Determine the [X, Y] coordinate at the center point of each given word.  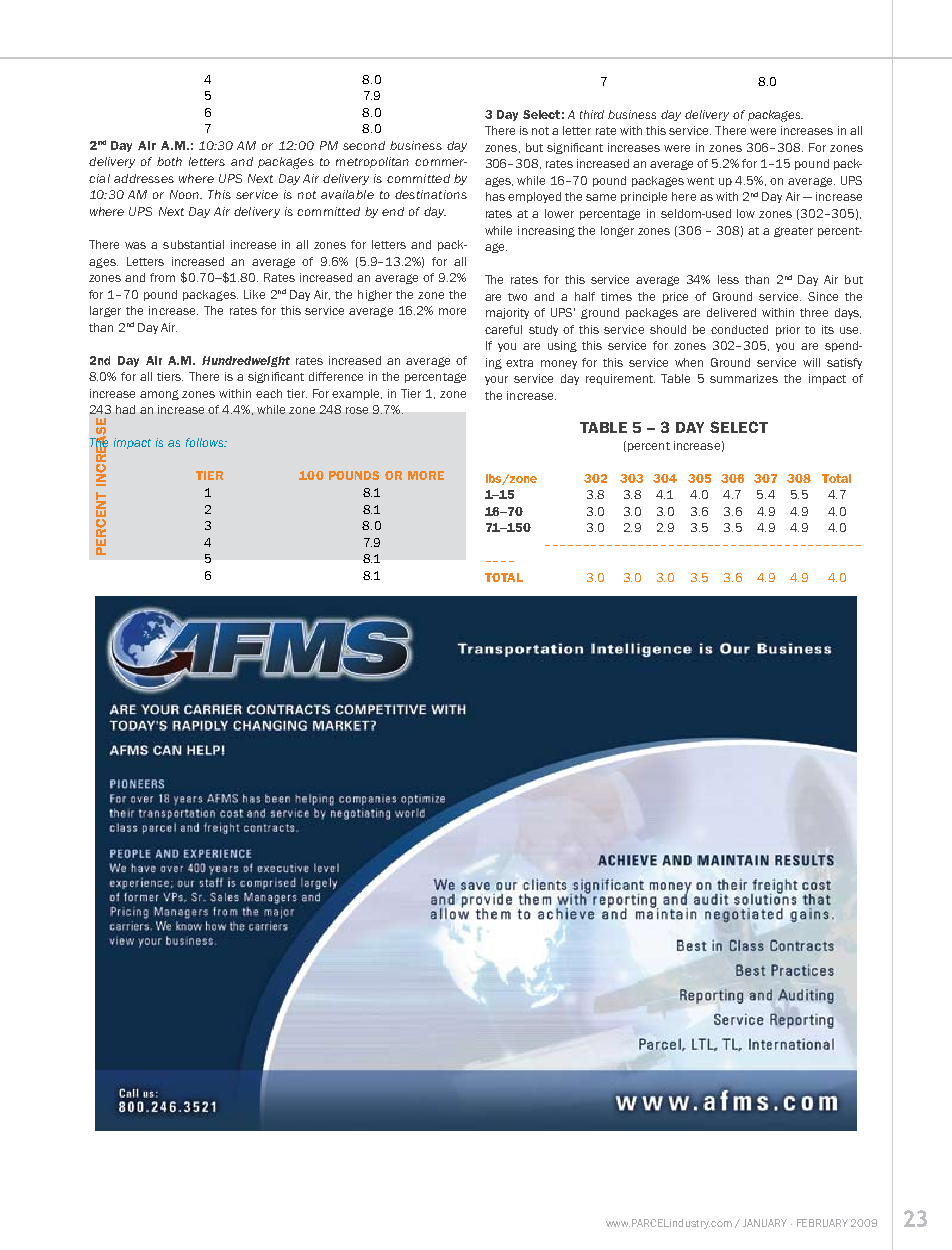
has [495, 196]
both [169, 161]
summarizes [744, 378]
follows [206, 442]
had [125, 409]
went [700, 181]
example [357, 394]
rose [357, 410]
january [765, 1223]
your [496, 380]
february [822, 1223]
